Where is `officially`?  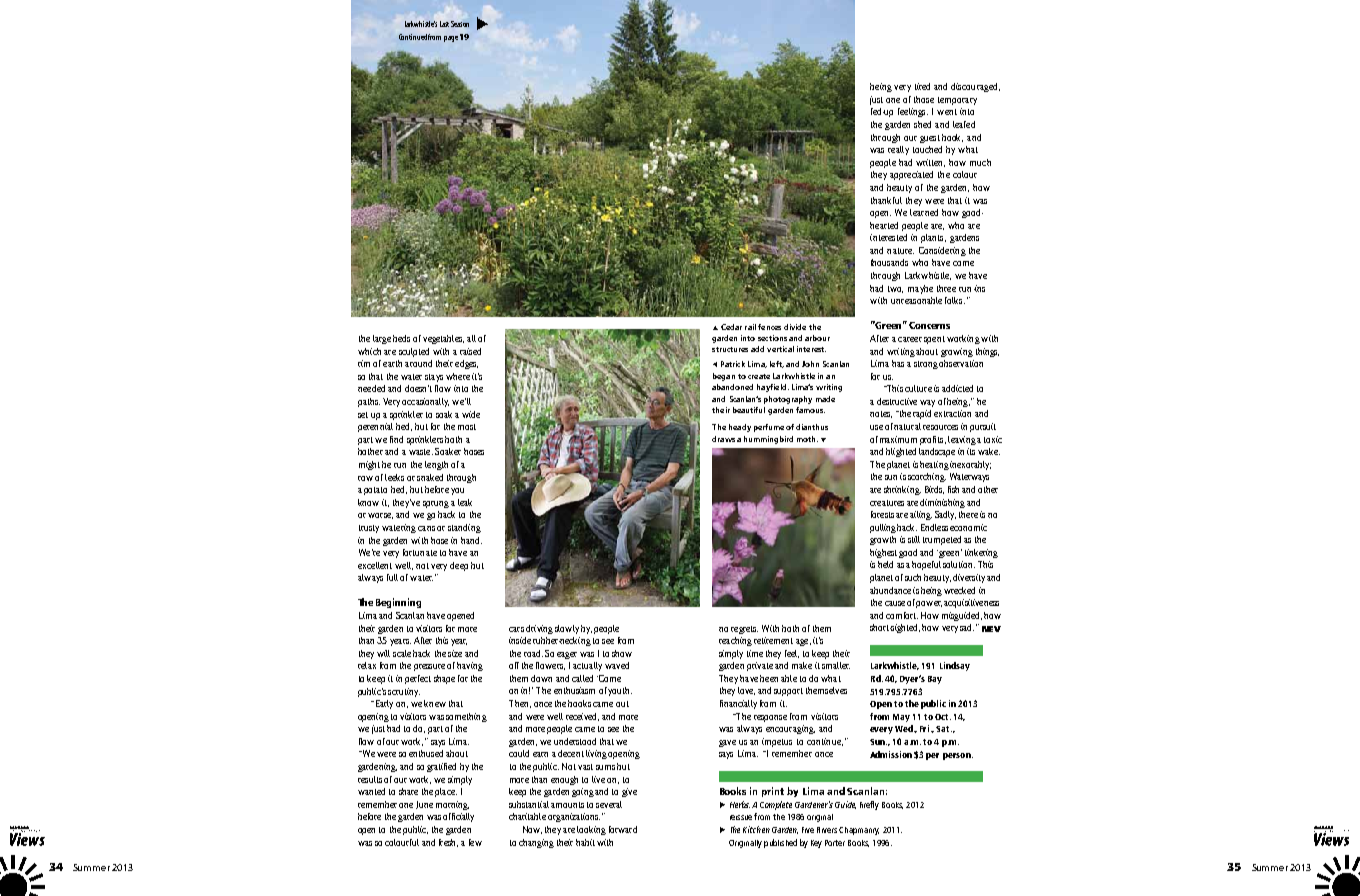
officially is located at coordinates (458, 817).
